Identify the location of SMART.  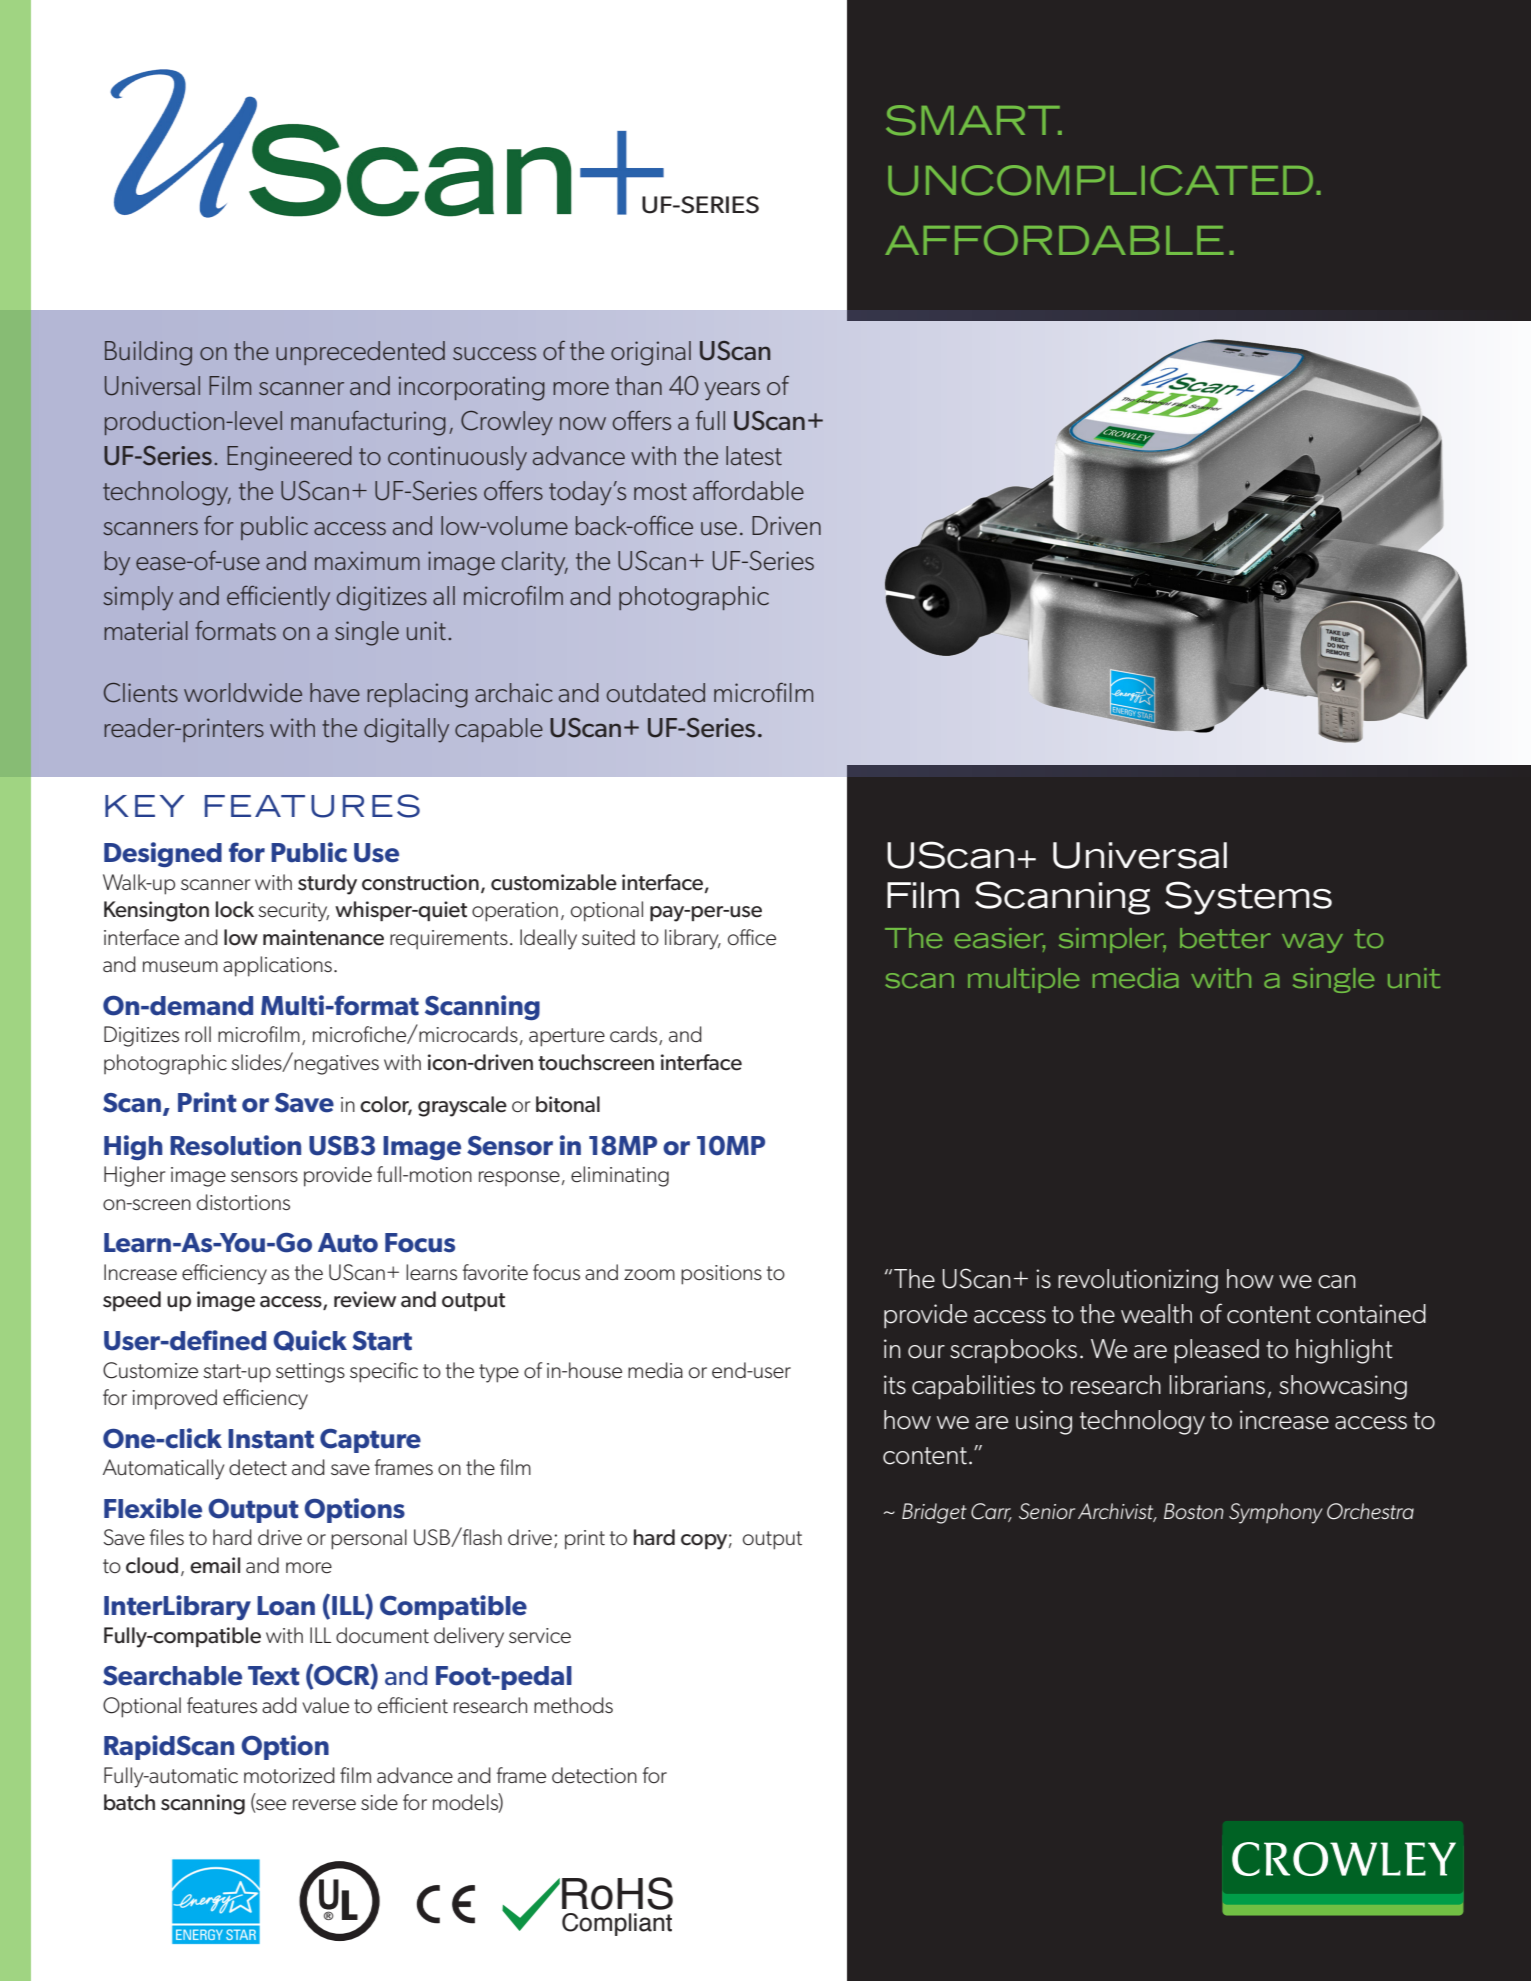
(974, 120).
